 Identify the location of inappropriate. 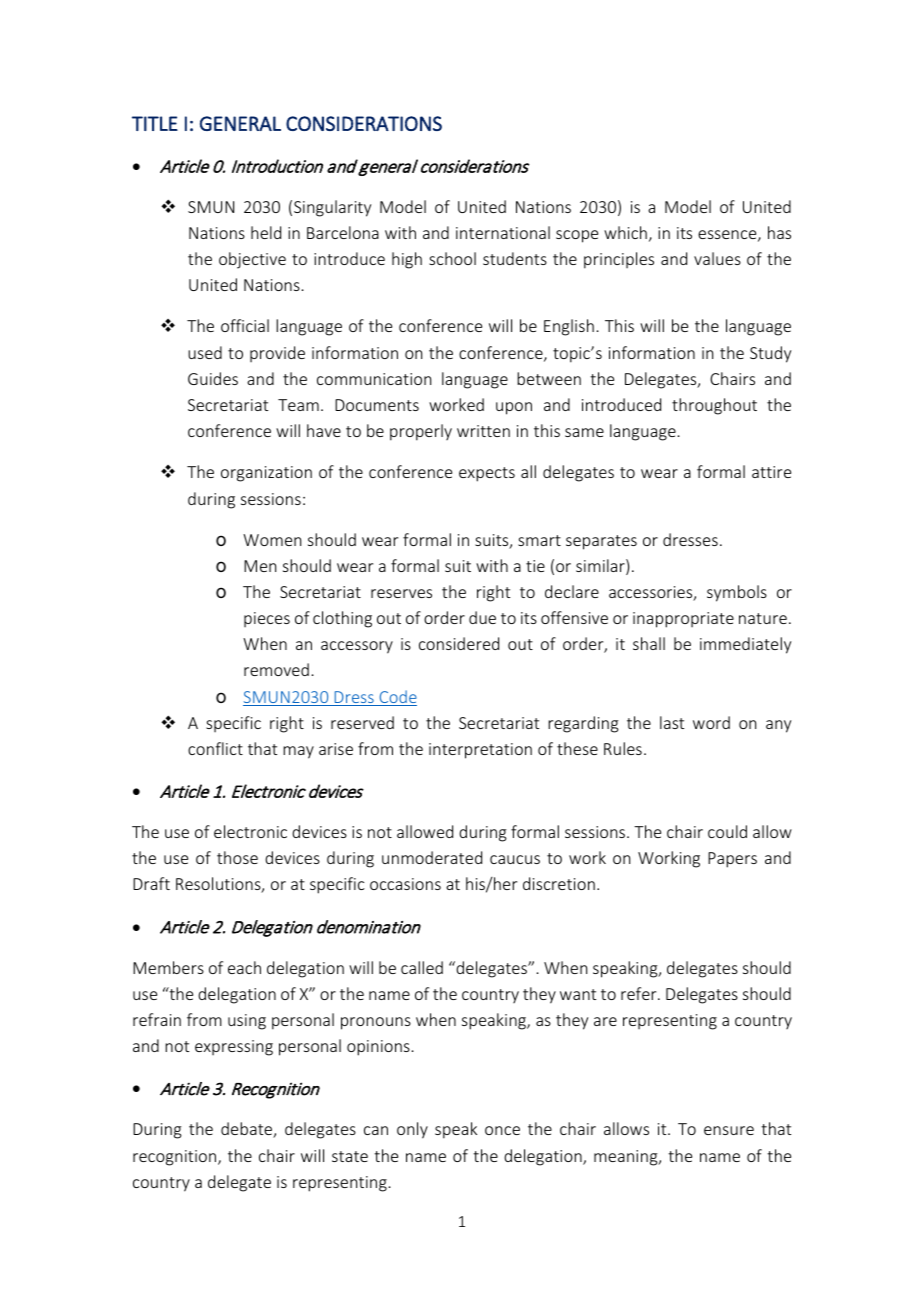
(683, 620).
